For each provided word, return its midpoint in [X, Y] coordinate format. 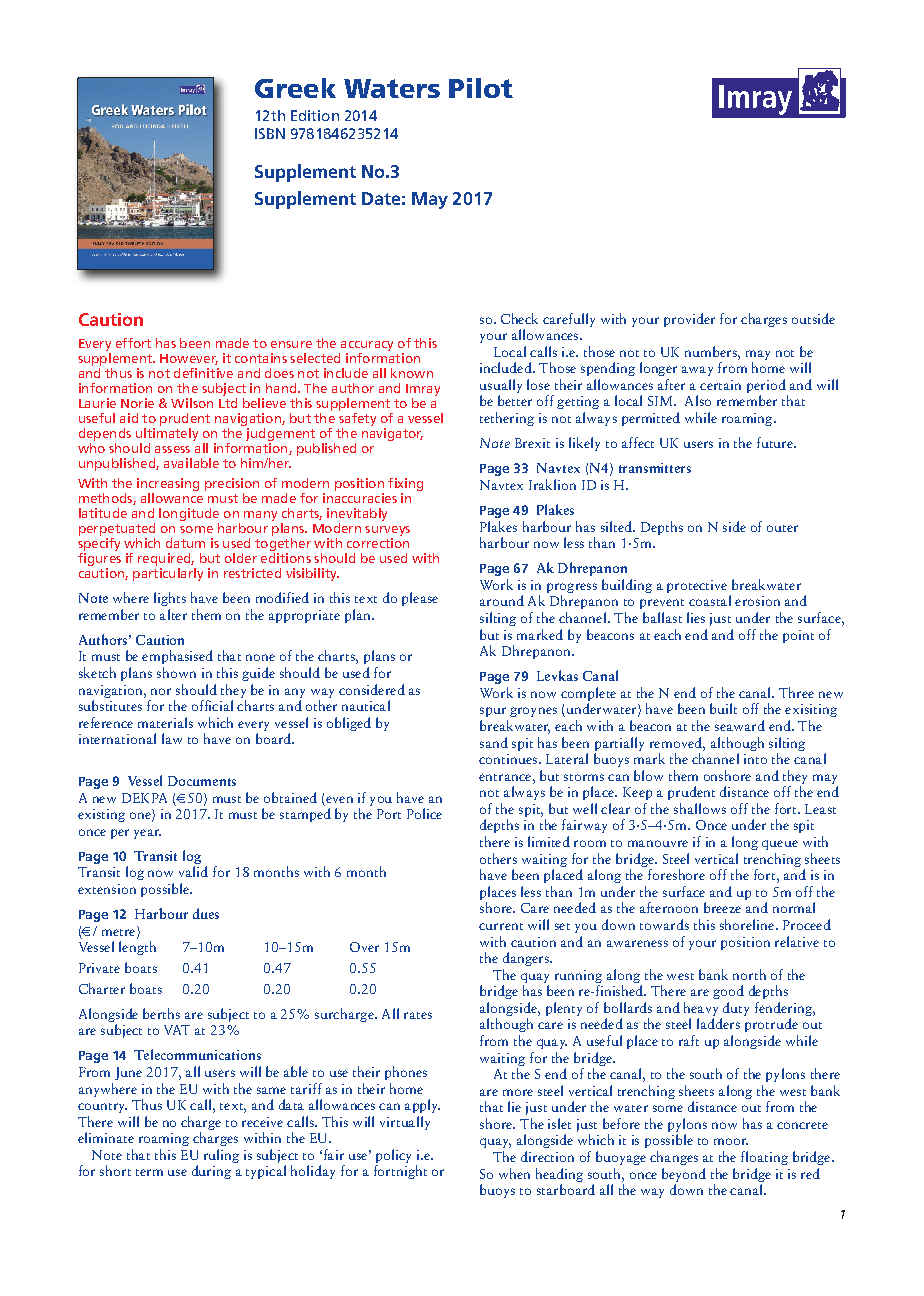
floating [764, 1158]
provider [689, 320]
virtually [405, 1123]
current [501, 926]
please [420, 599]
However [189, 359]
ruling [221, 1156]
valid [193, 871]
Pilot [481, 88]
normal [794, 907]
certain [720, 385]
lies [696, 617]
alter [173, 614]
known [412, 373]
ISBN [270, 133]
